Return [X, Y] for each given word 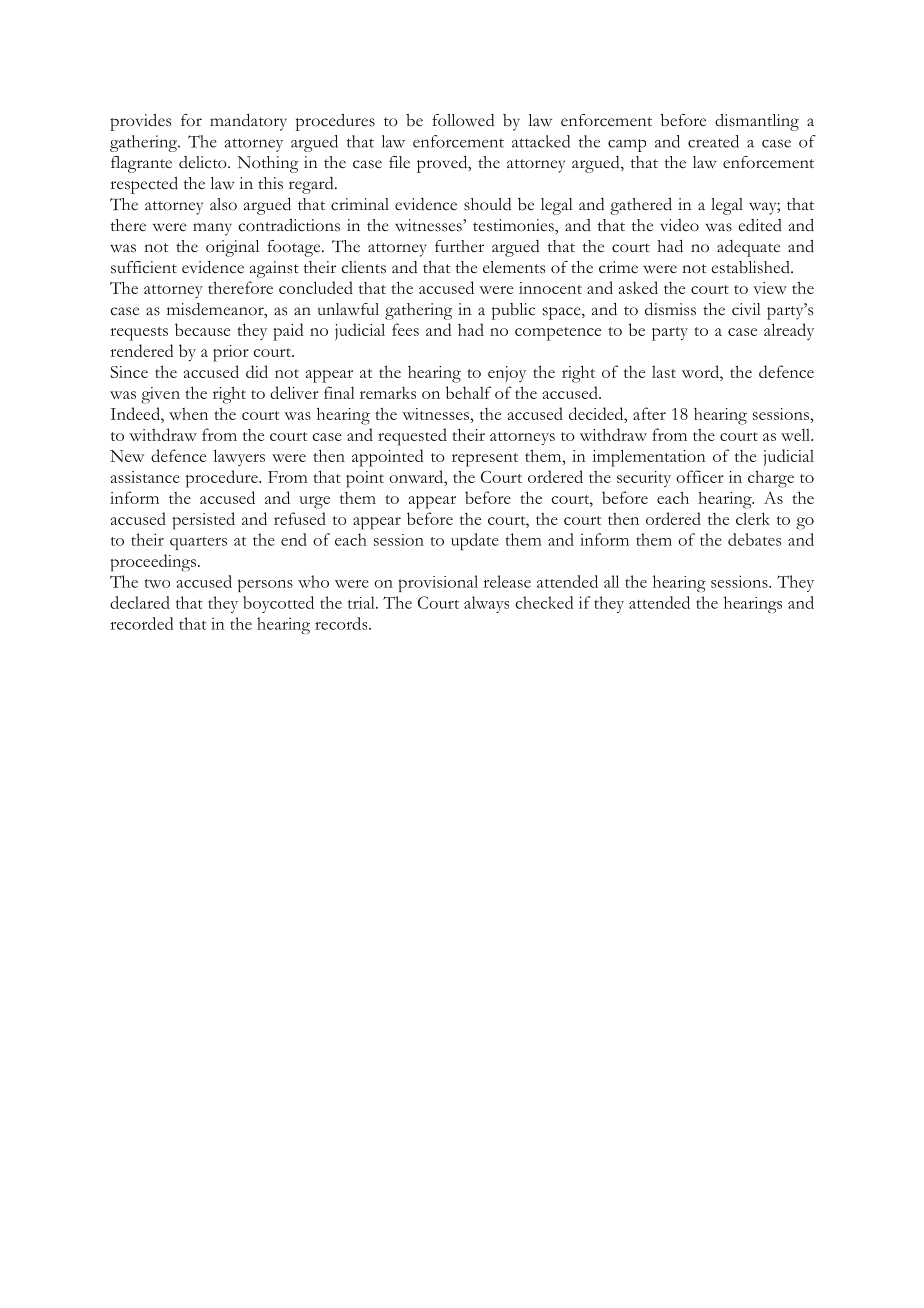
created [713, 141]
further [459, 246]
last [664, 372]
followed [463, 120]
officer [700, 476]
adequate [748, 248]
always [486, 604]
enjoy [507, 374]
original [232, 248]
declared [140, 602]
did [257, 371]
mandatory [248, 122]
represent [485, 460]
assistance [145, 477]
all [611, 581]
